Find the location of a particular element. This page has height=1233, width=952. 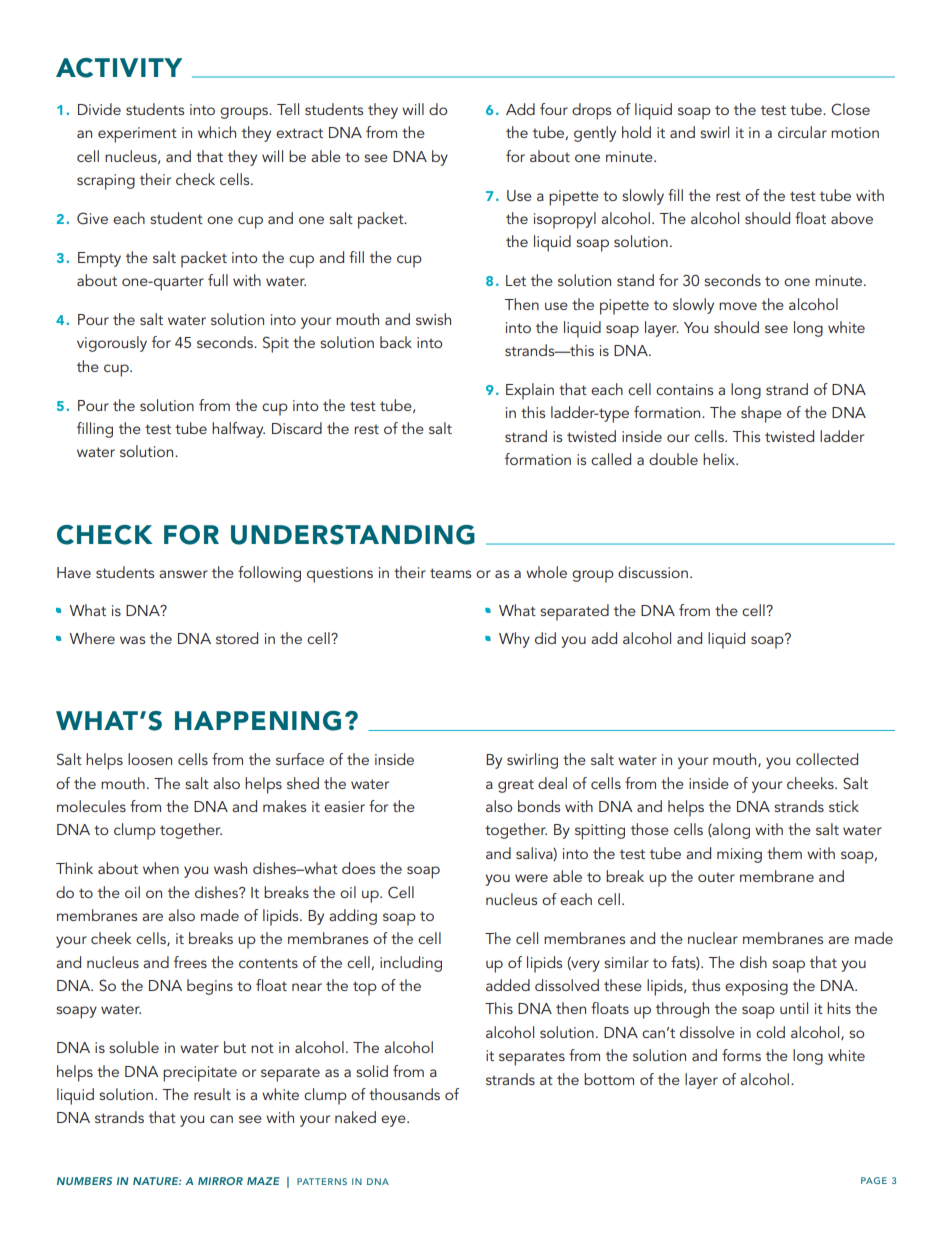

stored is located at coordinates (237, 638).
